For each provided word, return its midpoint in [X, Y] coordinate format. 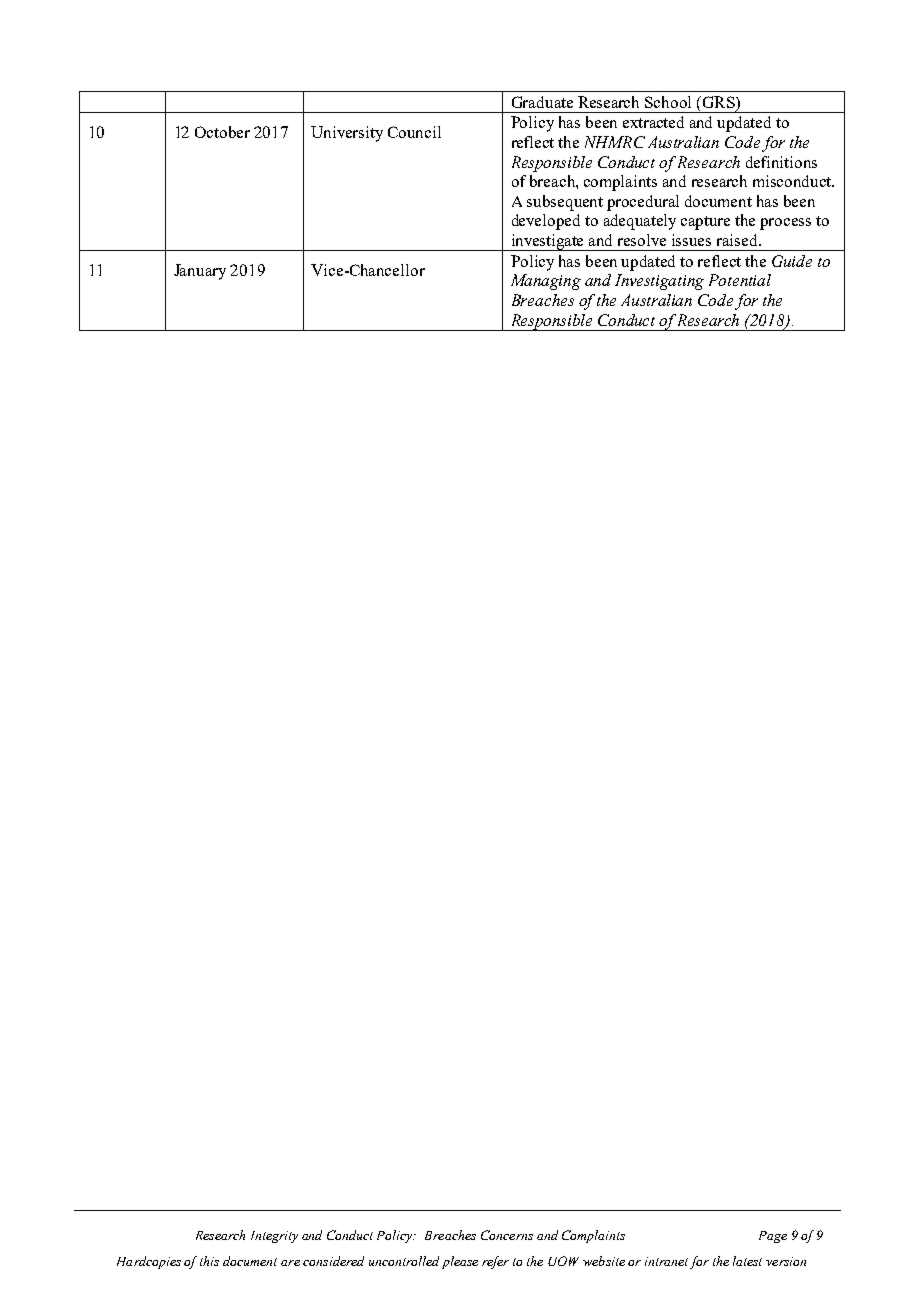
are [290, 1263]
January [200, 272]
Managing [546, 282]
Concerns [507, 1235]
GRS [718, 102]
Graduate [542, 102]
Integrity [274, 1237]
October [222, 132]
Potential [740, 280]
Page [773, 1237]
